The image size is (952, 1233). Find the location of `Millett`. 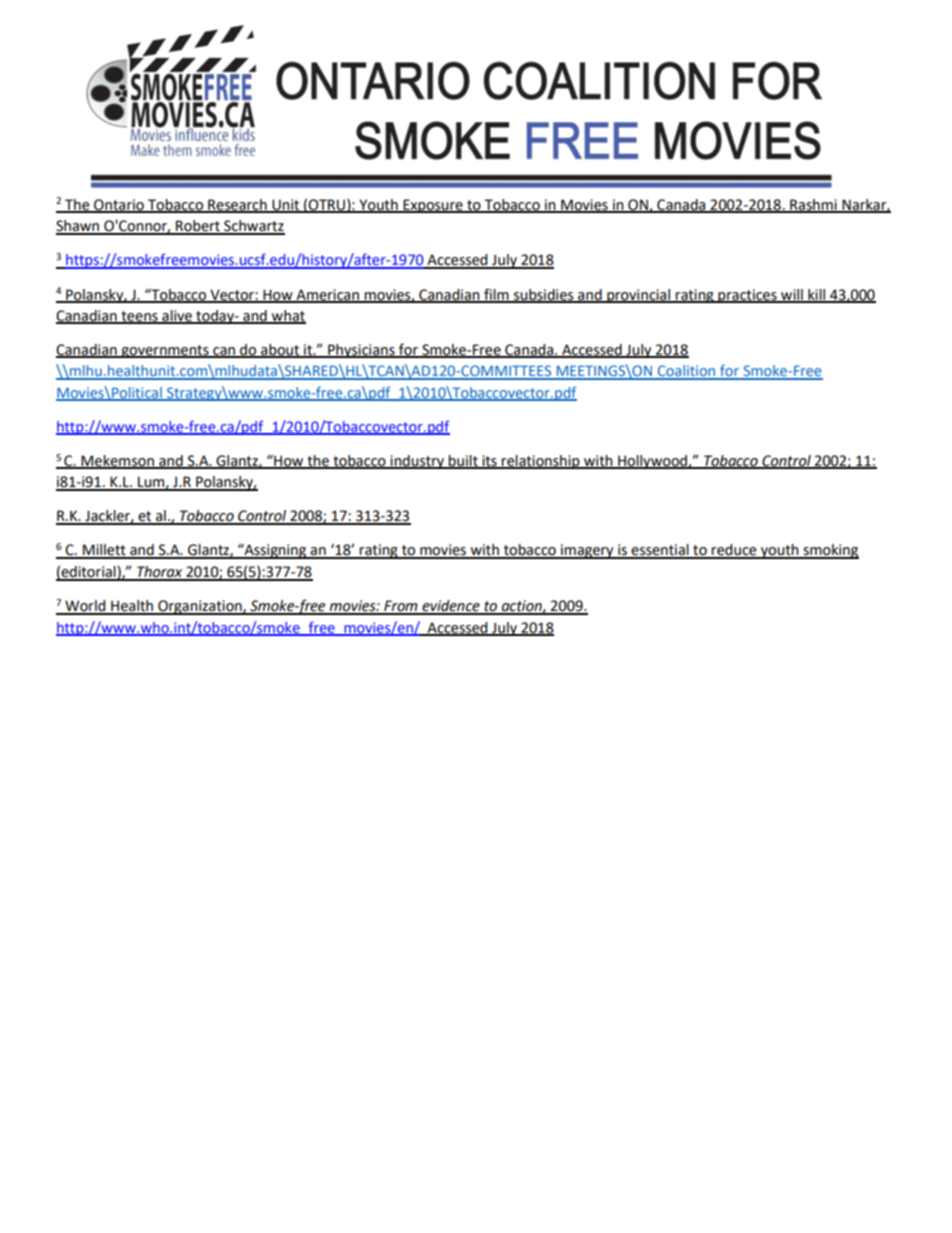

Millett is located at coordinates (104, 551).
